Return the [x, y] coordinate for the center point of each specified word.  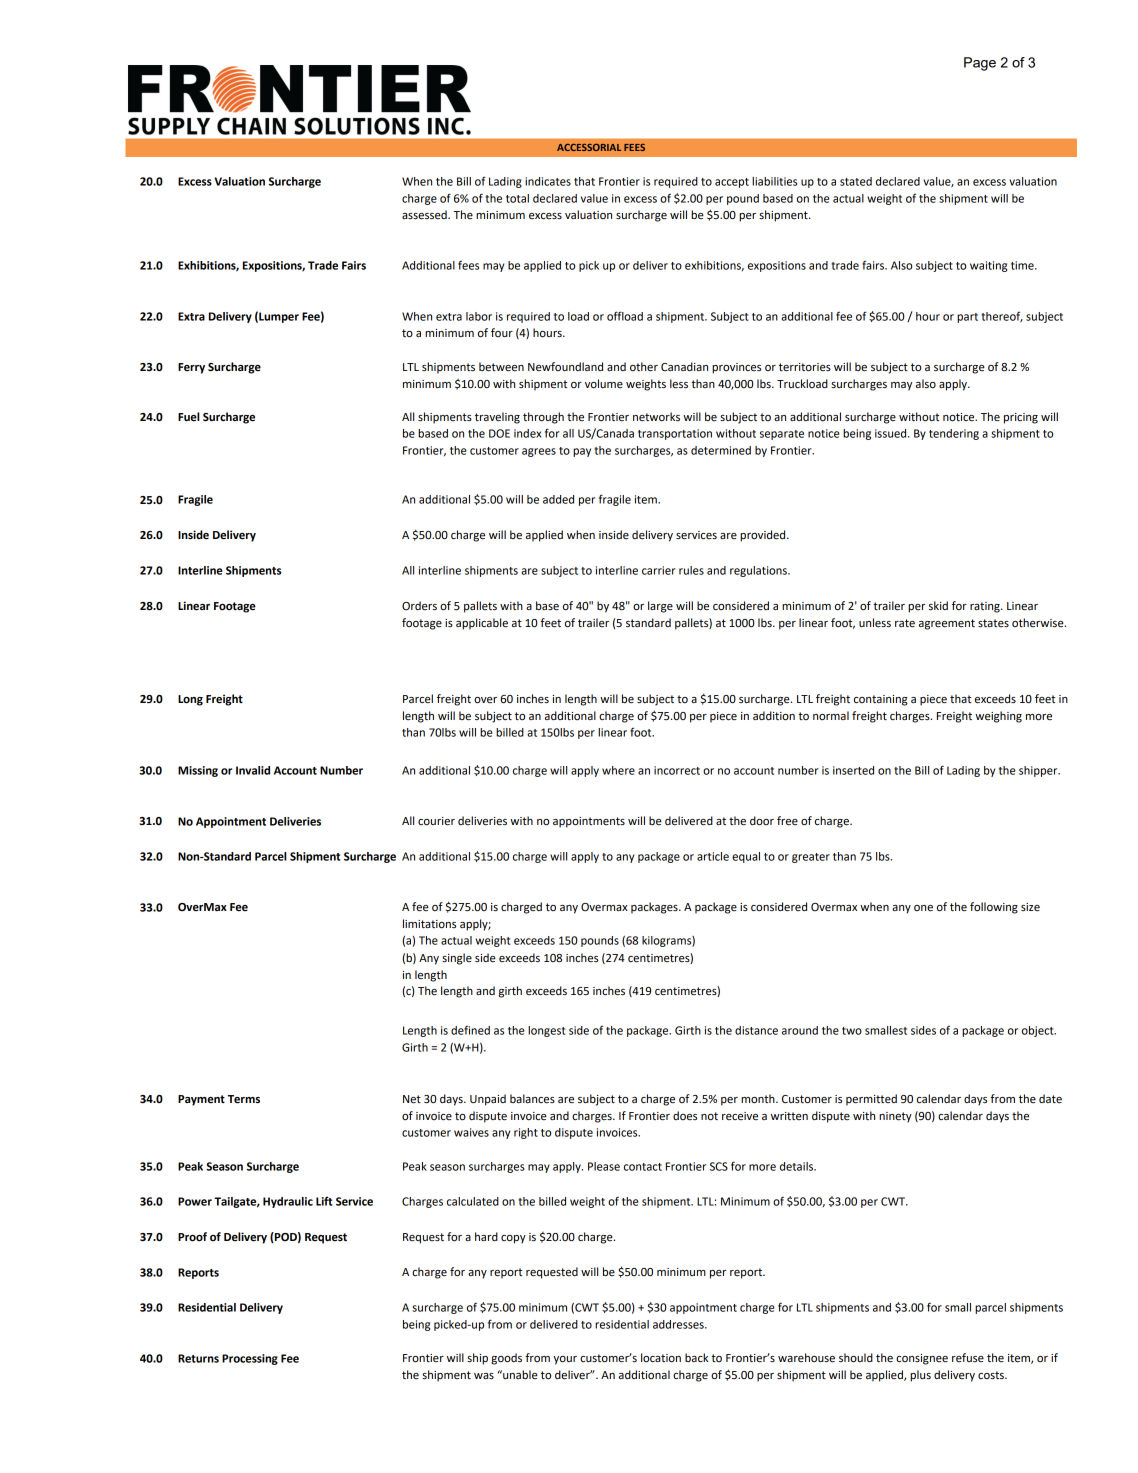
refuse [968, 1357]
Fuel [189, 417]
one [923, 908]
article [713, 856]
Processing [250, 1359]
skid [938, 606]
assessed [425, 215]
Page [980, 64]
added [558, 499]
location [661, 1358]
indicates [548, 181]
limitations [429, 924]
